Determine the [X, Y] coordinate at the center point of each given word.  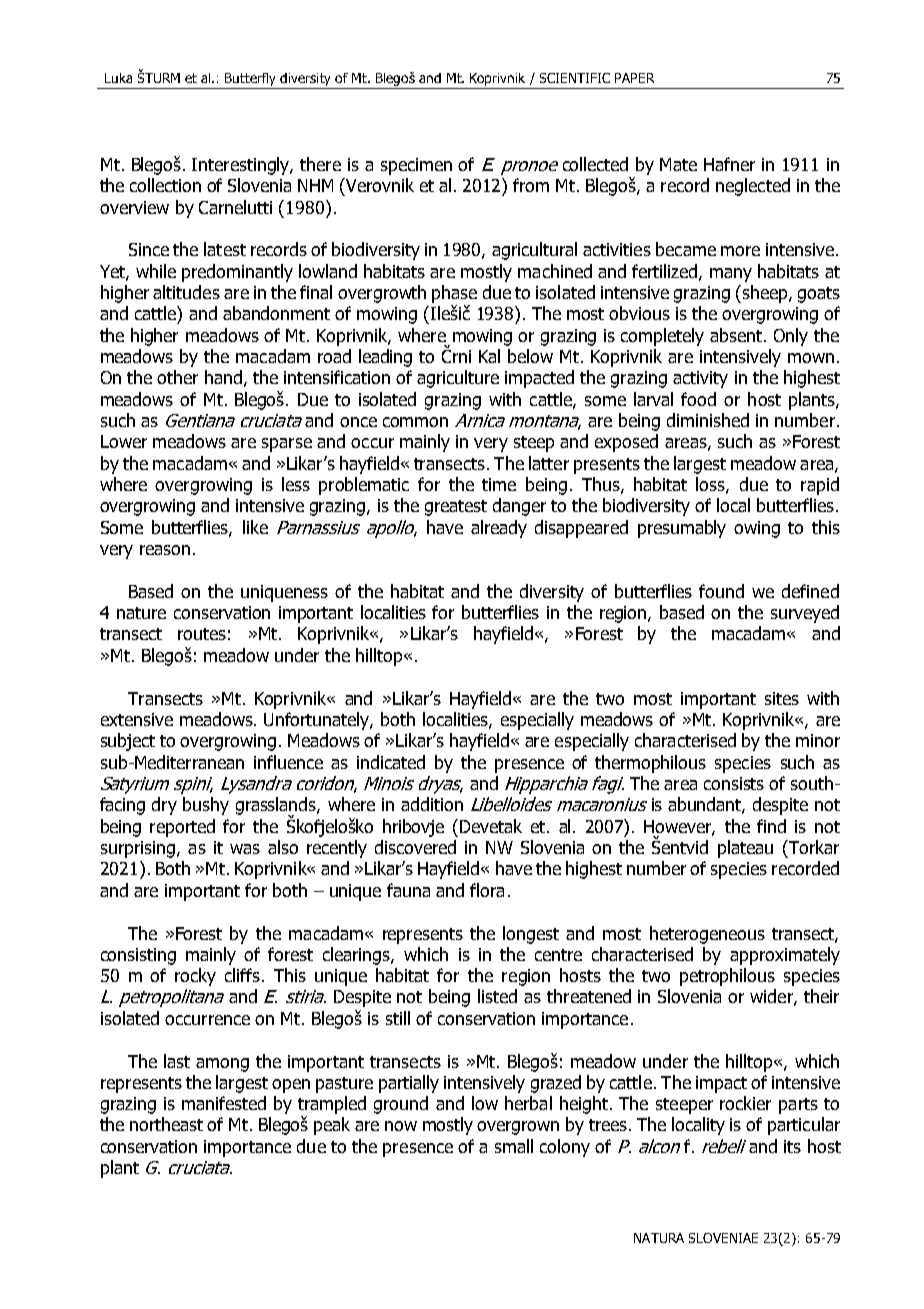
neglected [753, 187]
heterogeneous [707, 935]
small [514, 1146]
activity [700, 379]
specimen [416, 166]
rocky [195, 977]
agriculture [458, 379]
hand [223, 377]
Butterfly [250, 79]
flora [487, 890]
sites [782, 698]
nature [141, 613]
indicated [391, 762]
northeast [166, 1124]
